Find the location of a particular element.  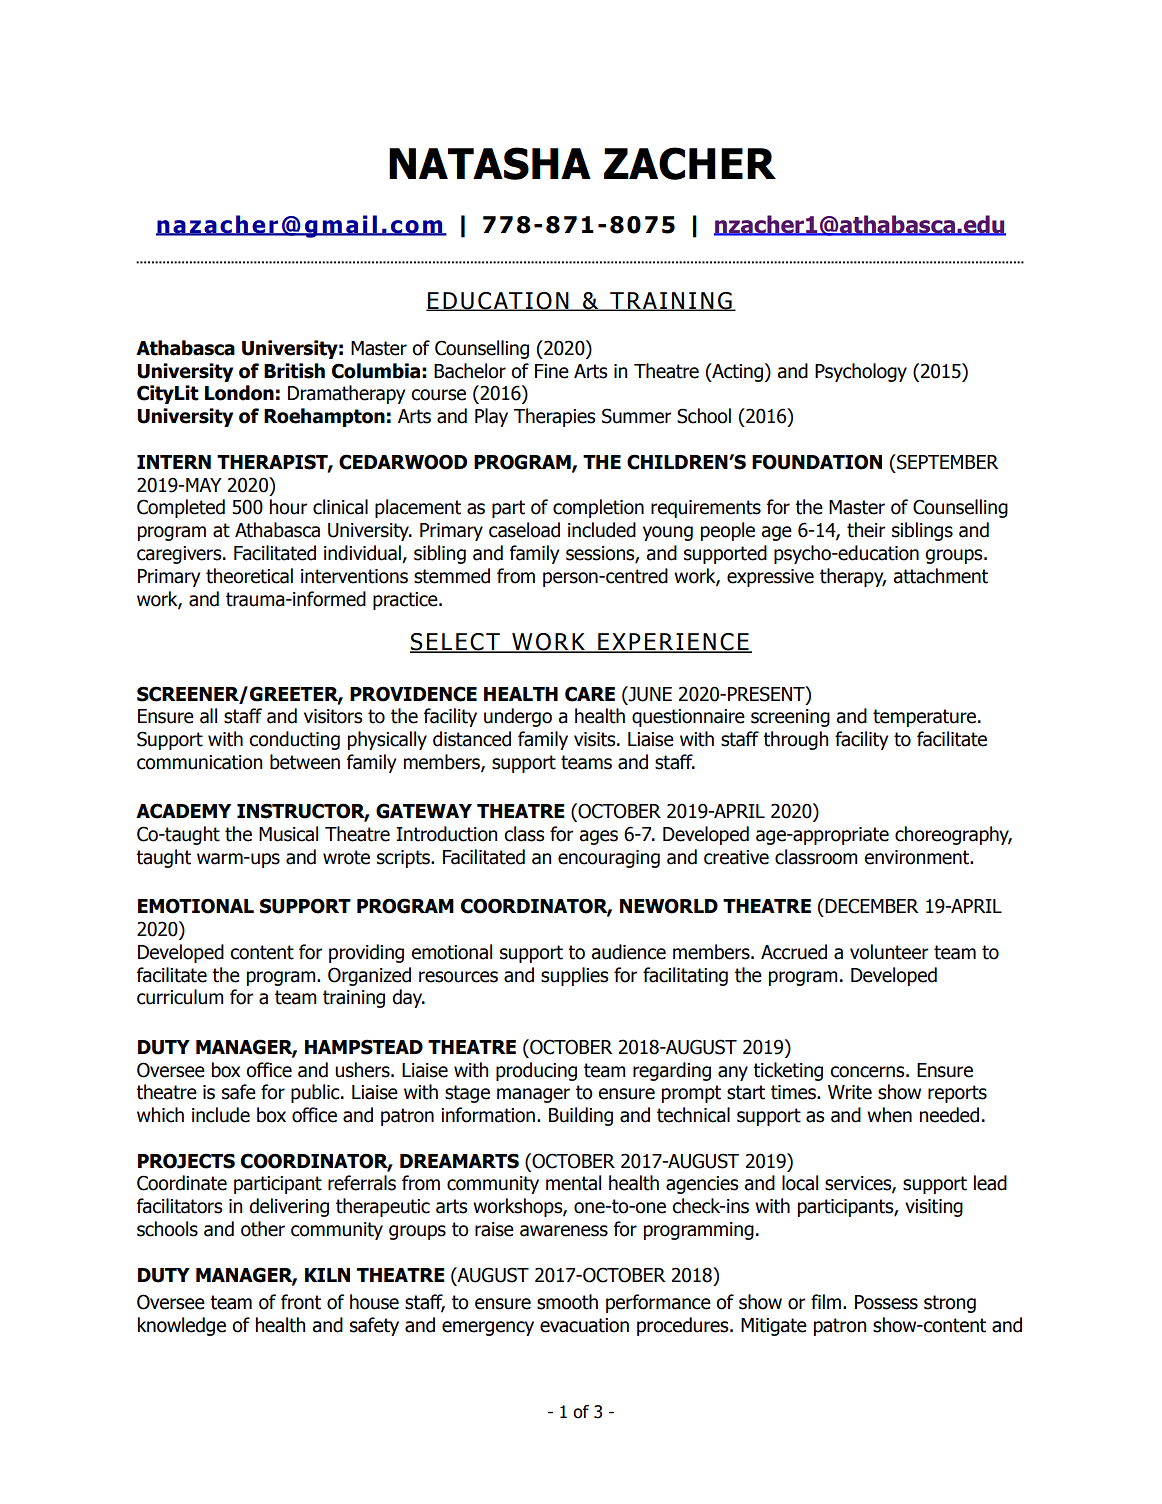

undergo is located at coordinates (518, 717).
